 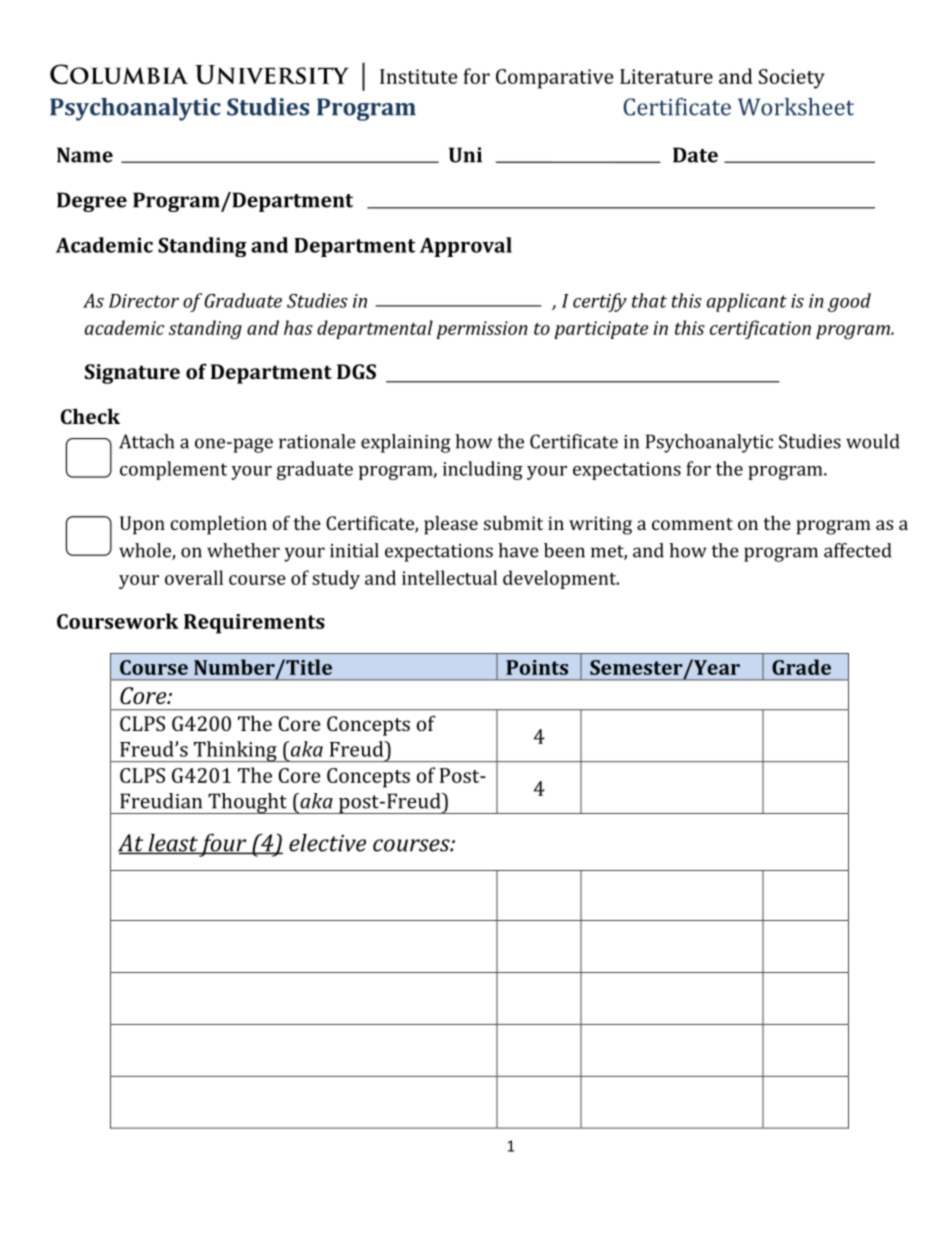 What do you see at coordinates (194, 577) in the screenshot?
I see `overall` at bounding box center [194, 577].
